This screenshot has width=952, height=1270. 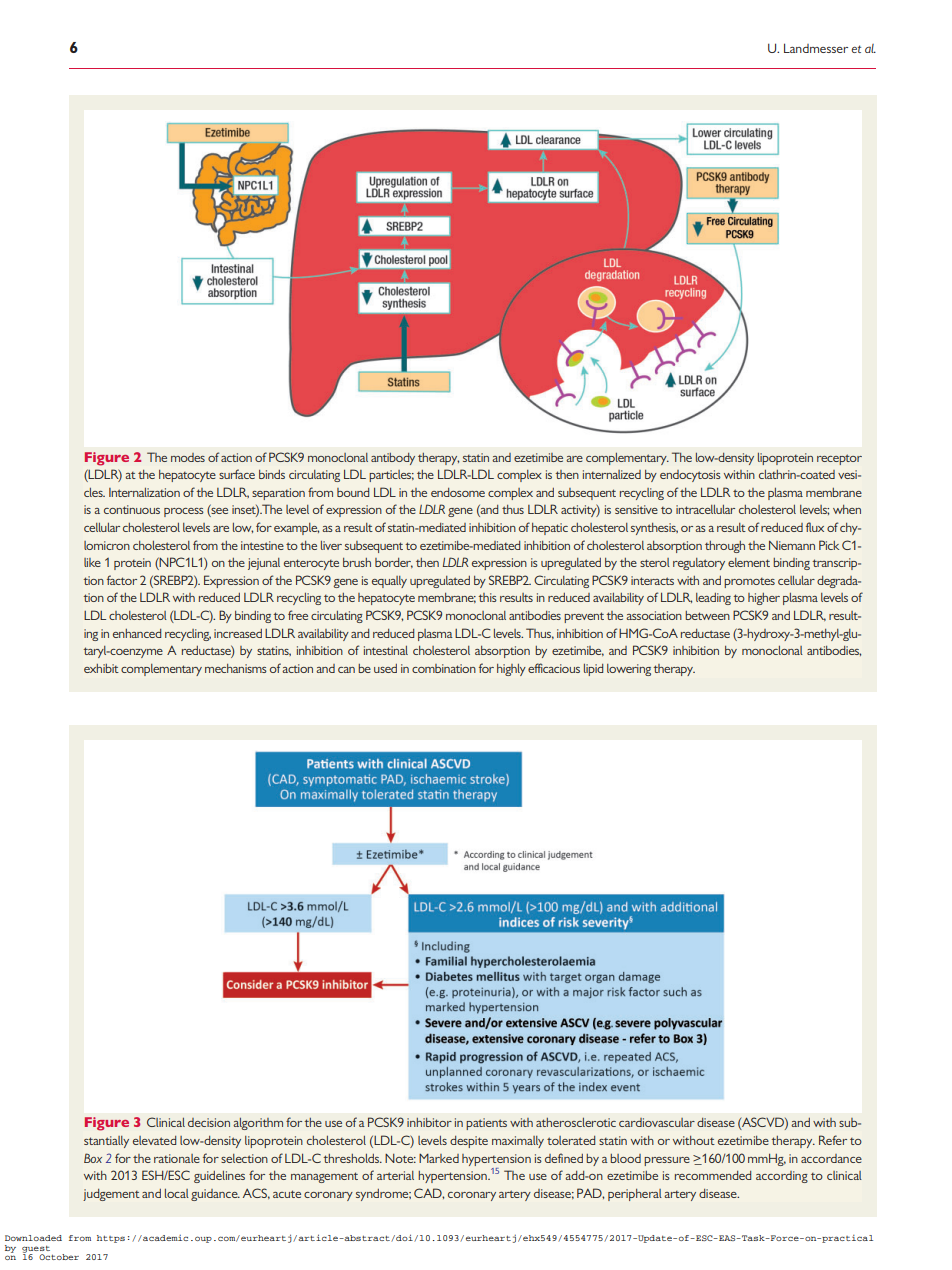 I want to click on between, so click(x=707, y=615).
